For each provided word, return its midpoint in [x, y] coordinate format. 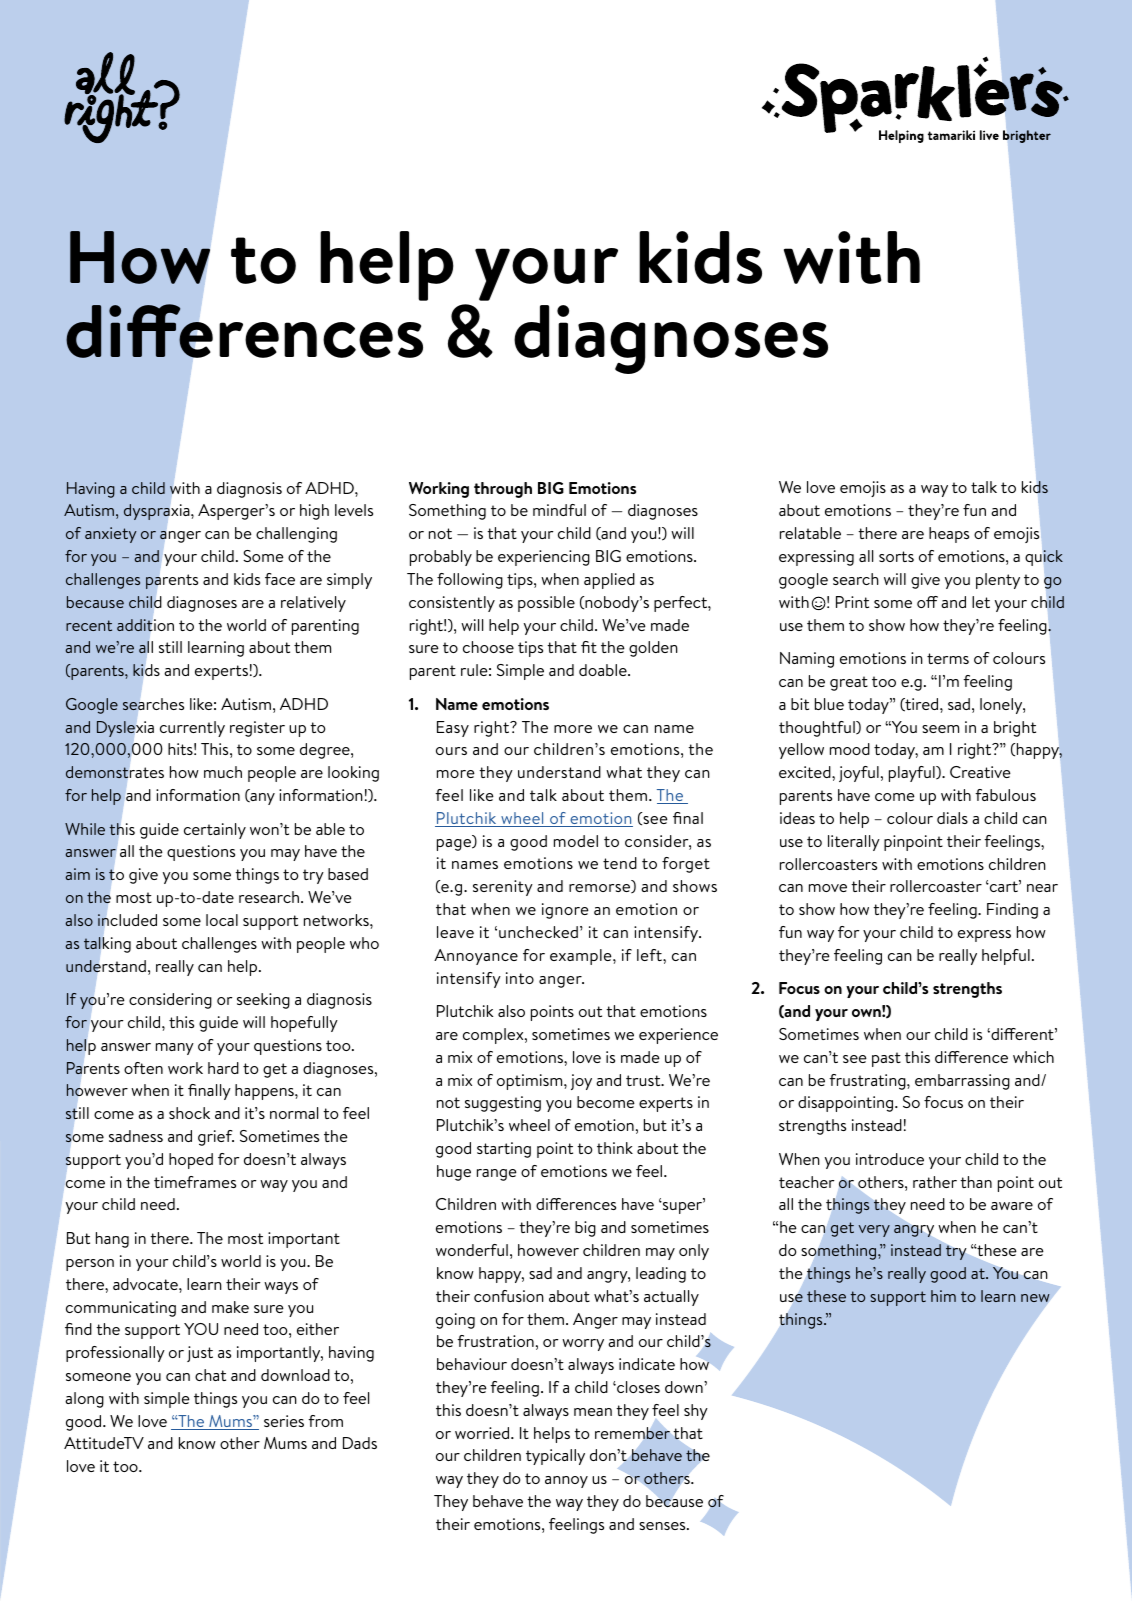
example [582, 957]
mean [593, 1412]
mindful [559, 510]
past [886, 1059]
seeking [263, 1001]
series [284, 1421]
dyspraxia [158, 512]
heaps [949, 535]
